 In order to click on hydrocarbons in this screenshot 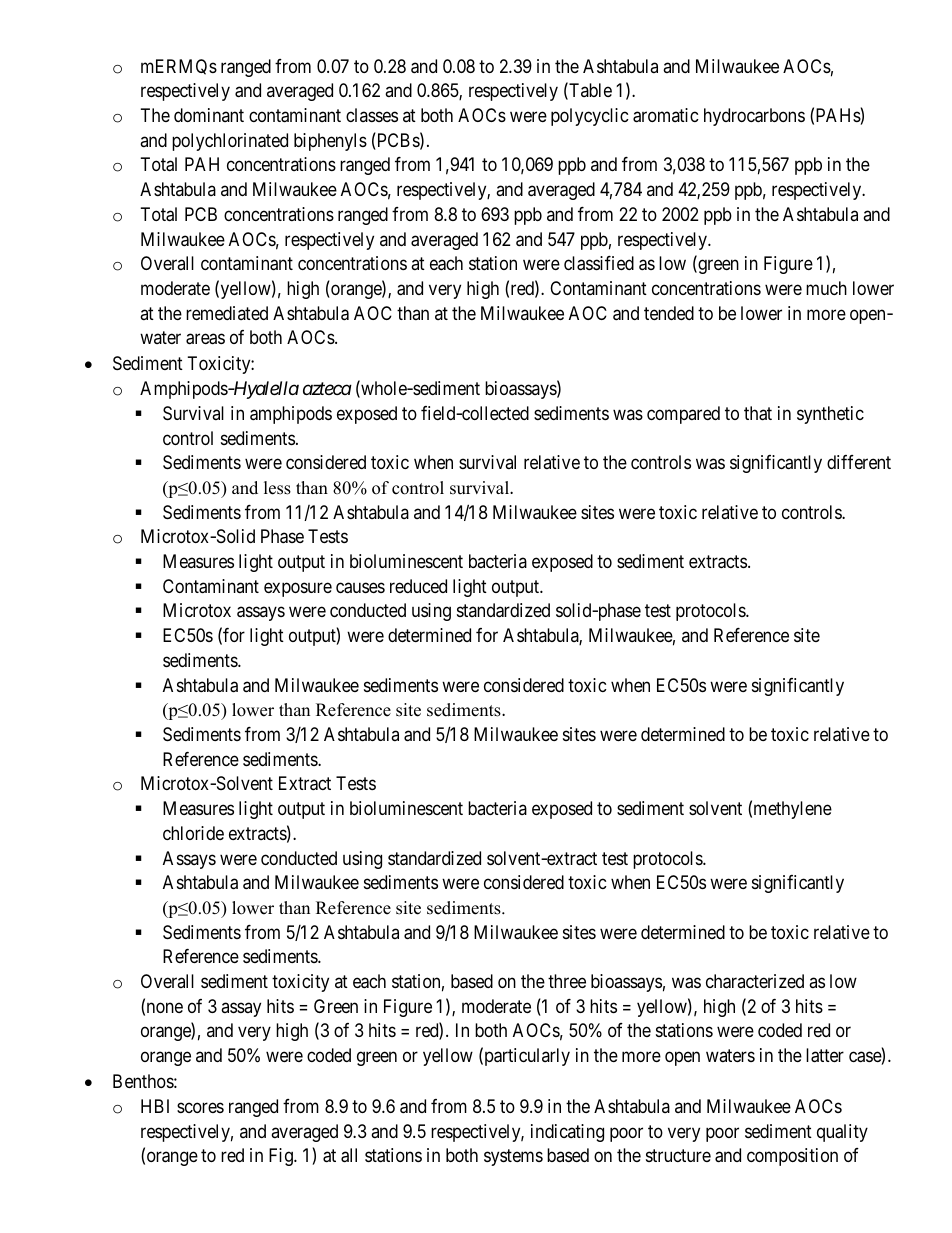, I will do `click(754, 117)`.
